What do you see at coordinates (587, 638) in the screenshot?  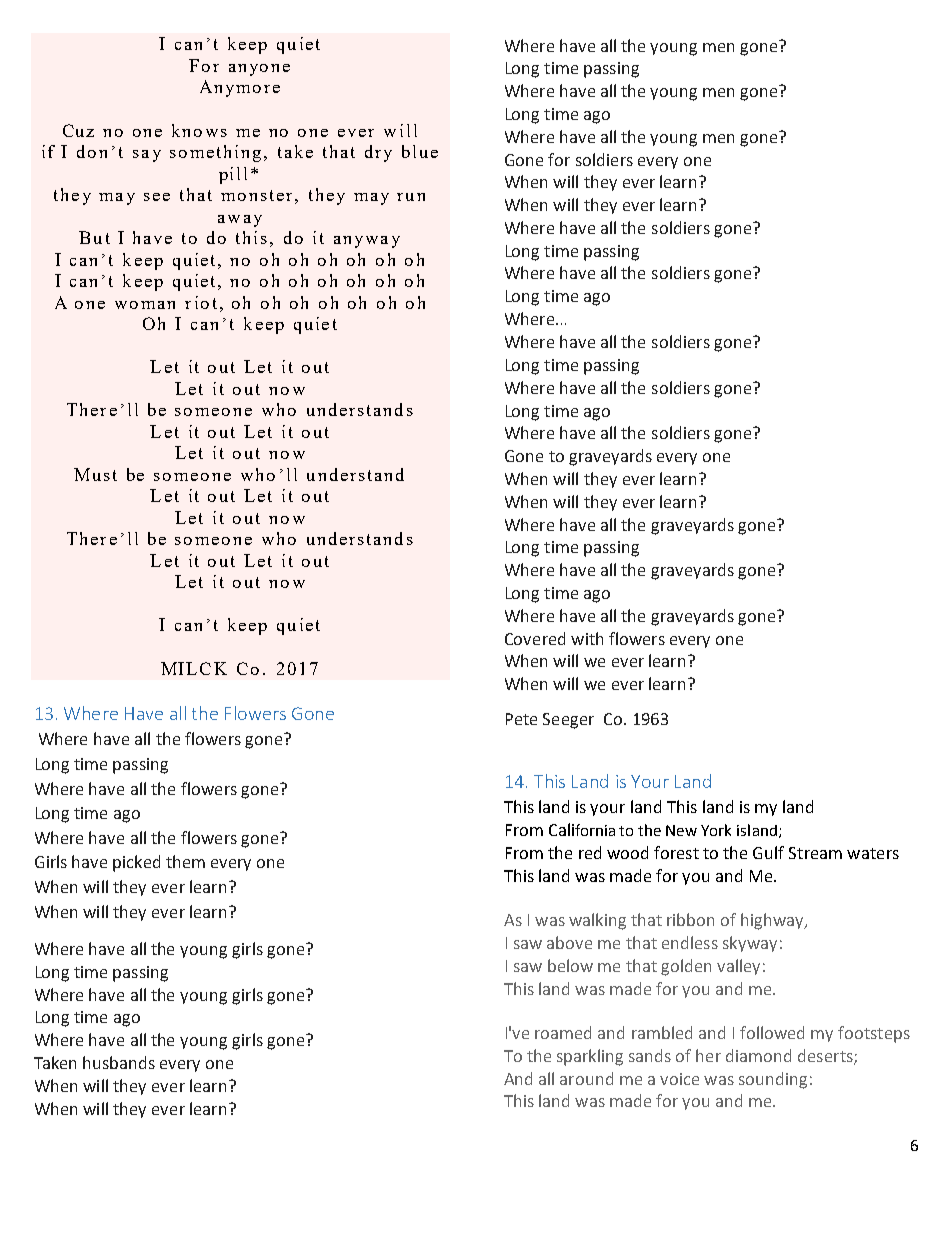 I see `with` at bounding box center [587, 638].
